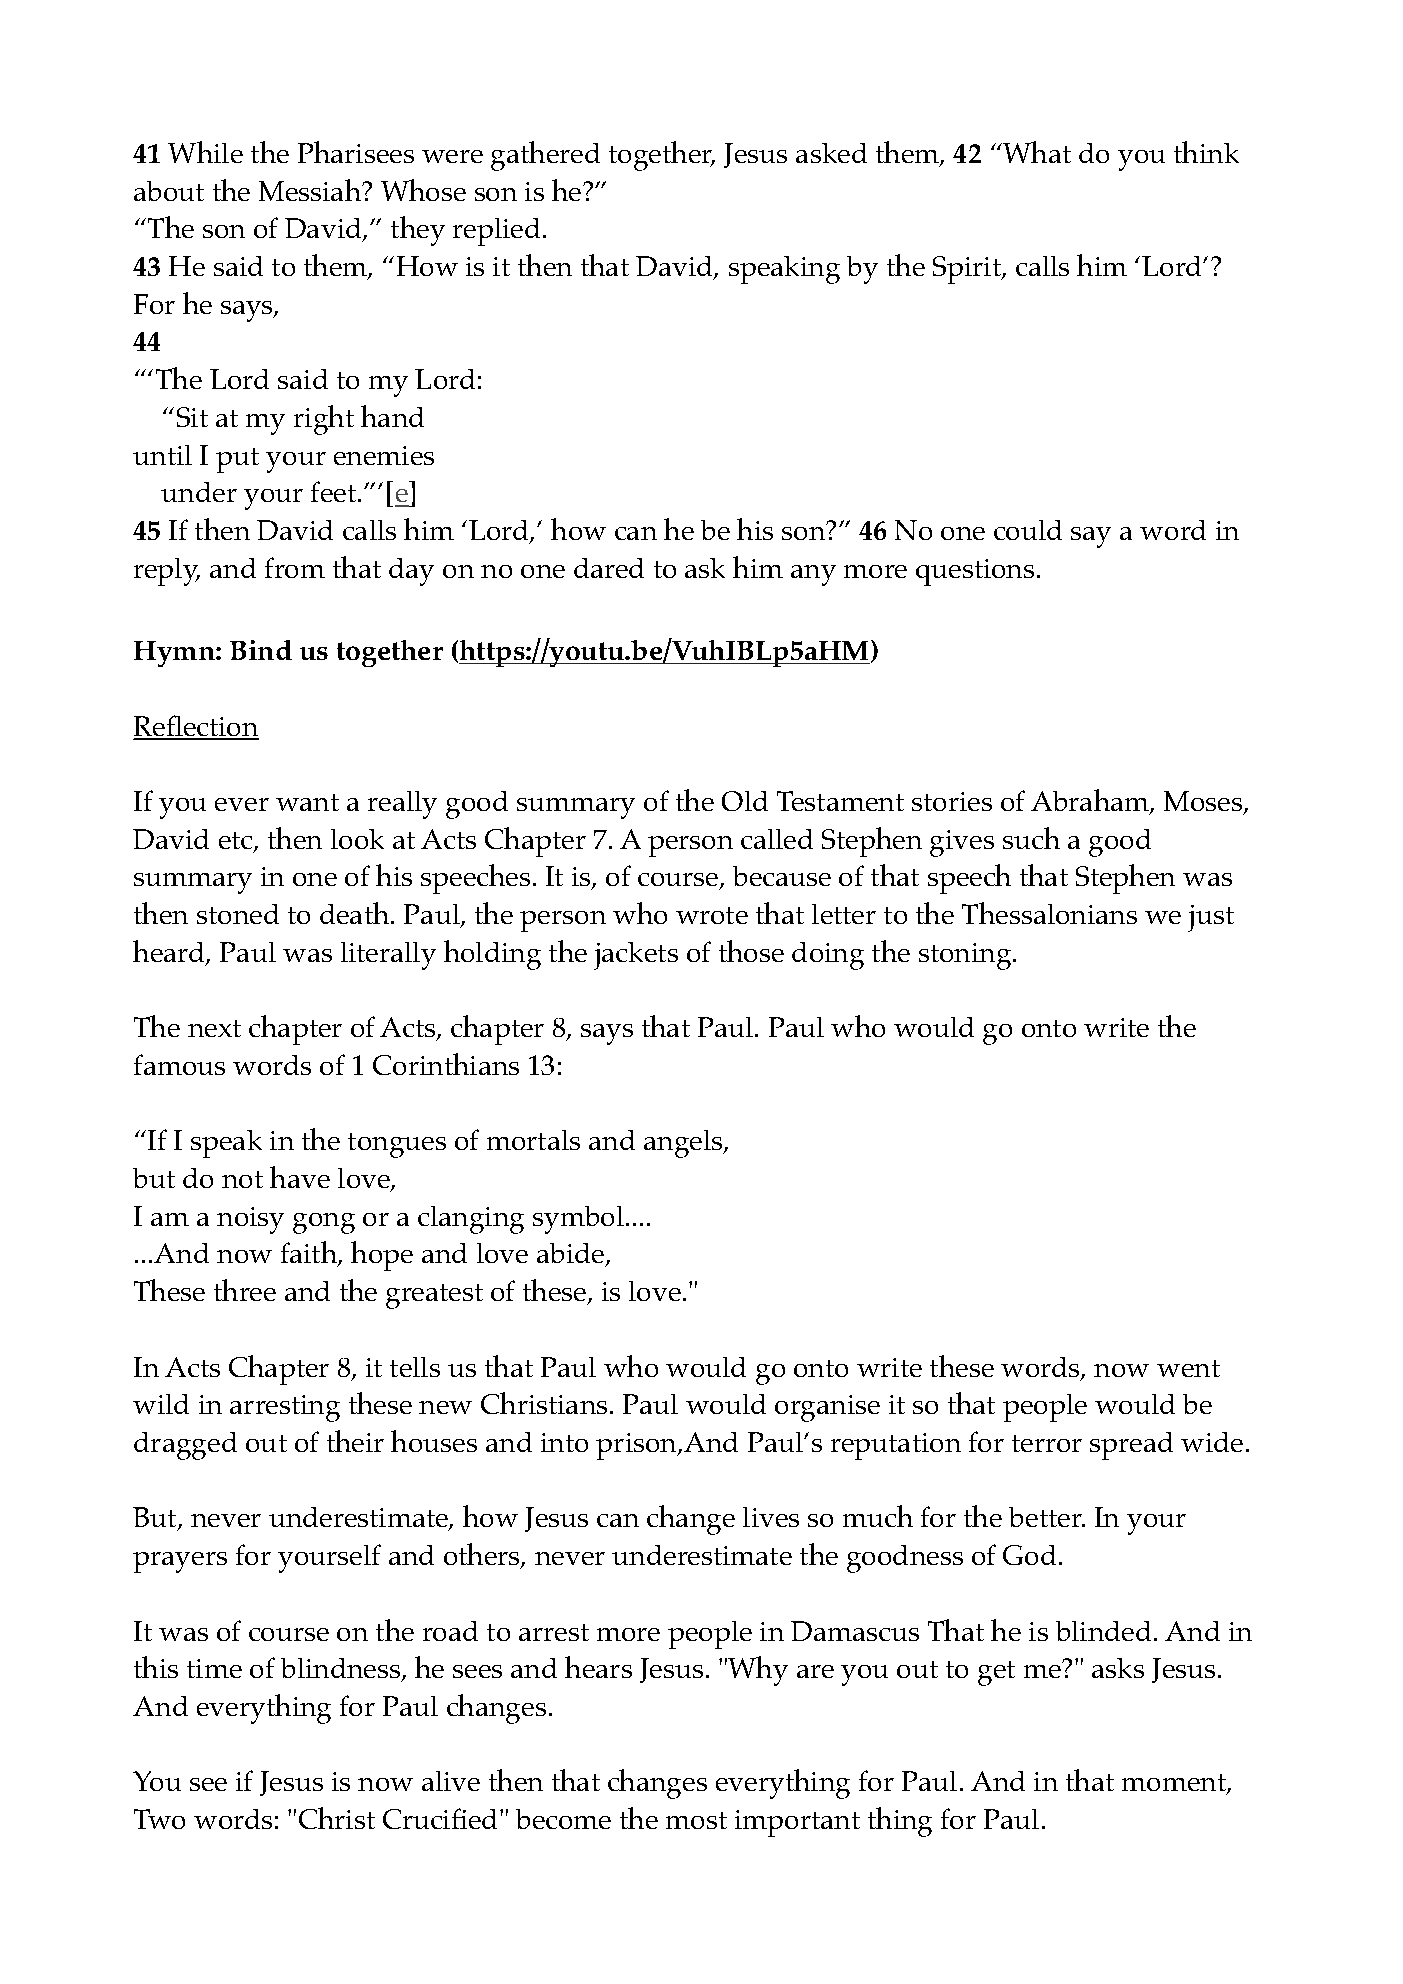  Describe the element at coordinates (1028, 530) in the image. I see `could` at that location.
